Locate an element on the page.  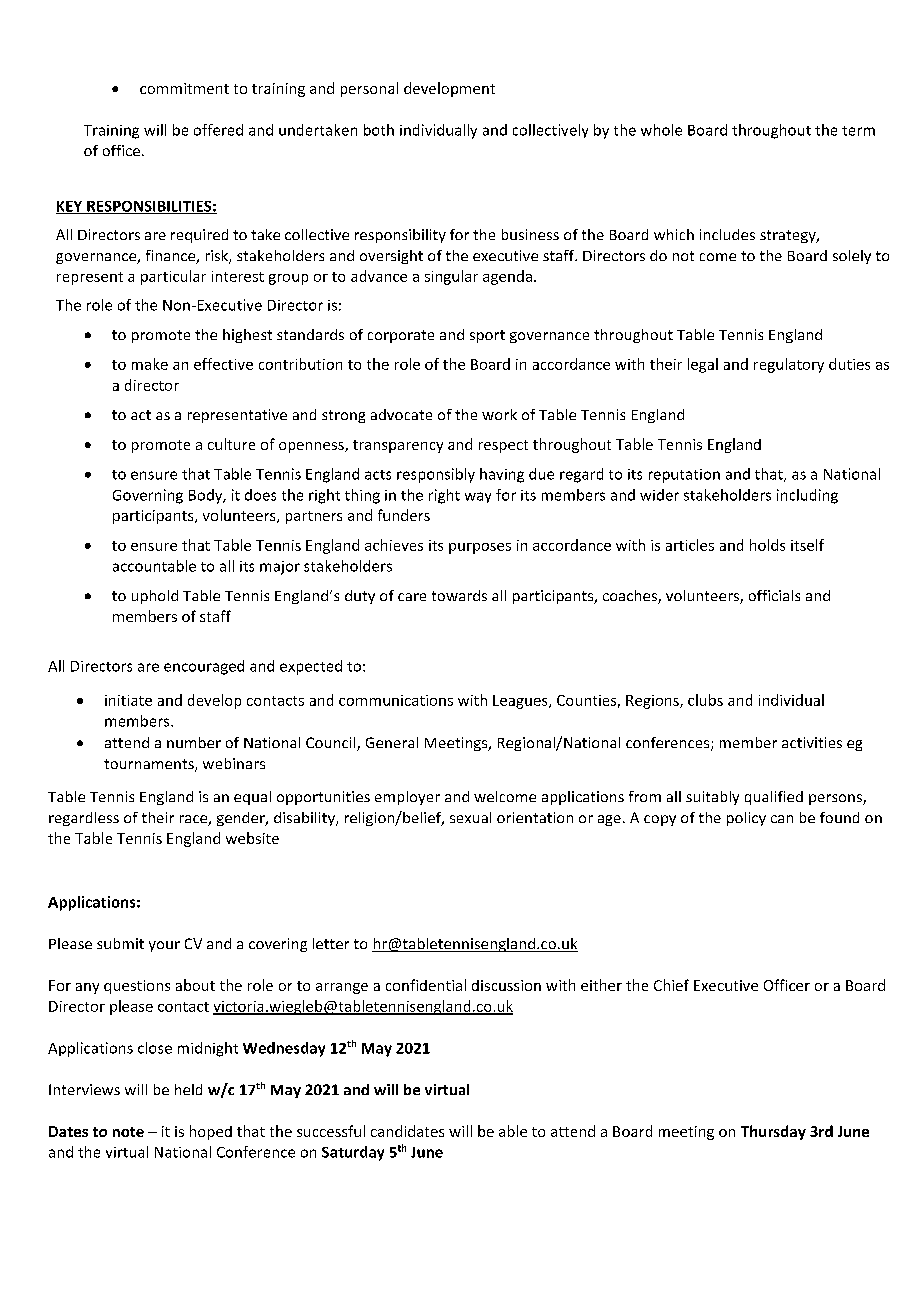
commitment is located at coordinates (184, 88).
